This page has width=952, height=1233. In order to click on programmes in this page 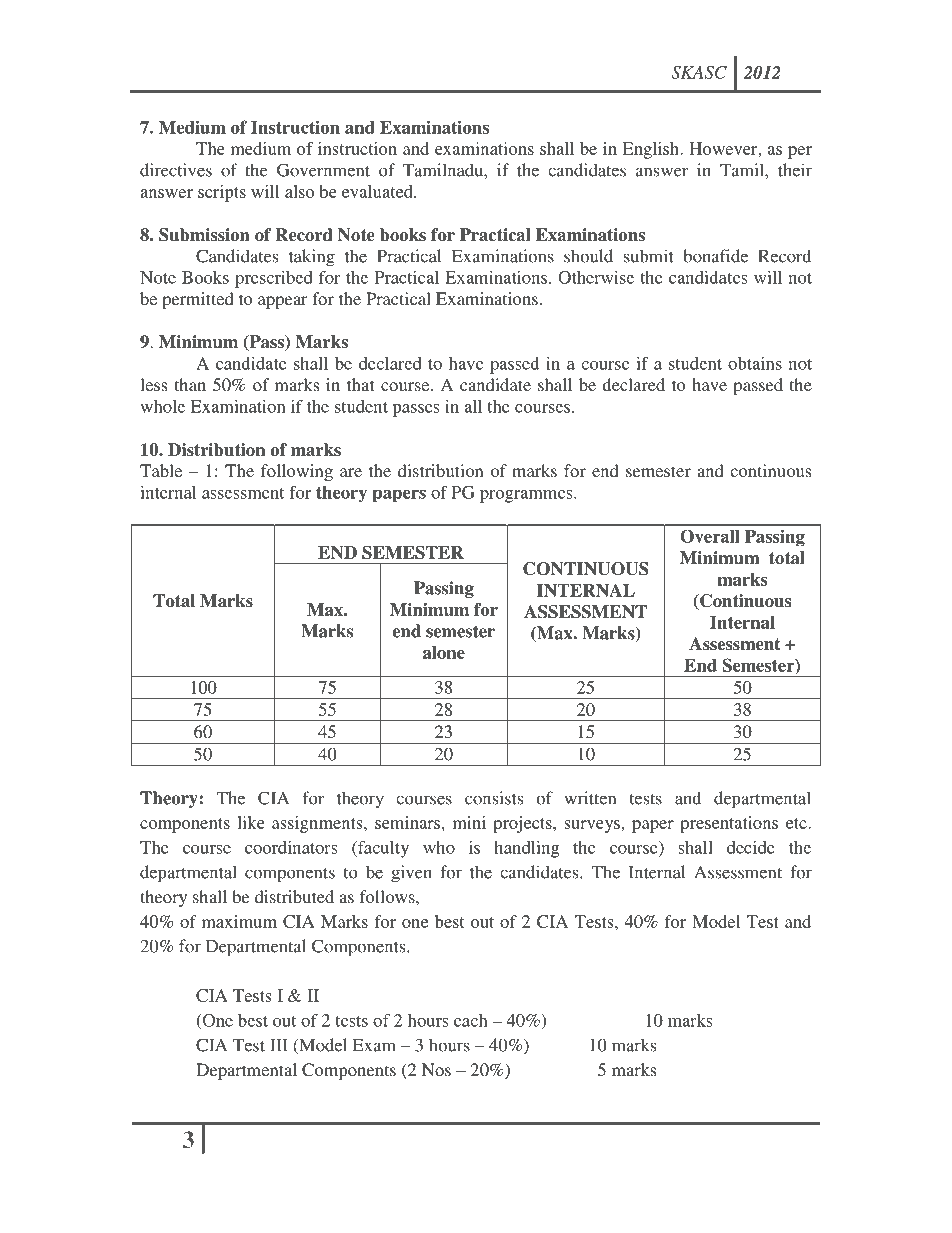, I will do `click(527, 496)`.
